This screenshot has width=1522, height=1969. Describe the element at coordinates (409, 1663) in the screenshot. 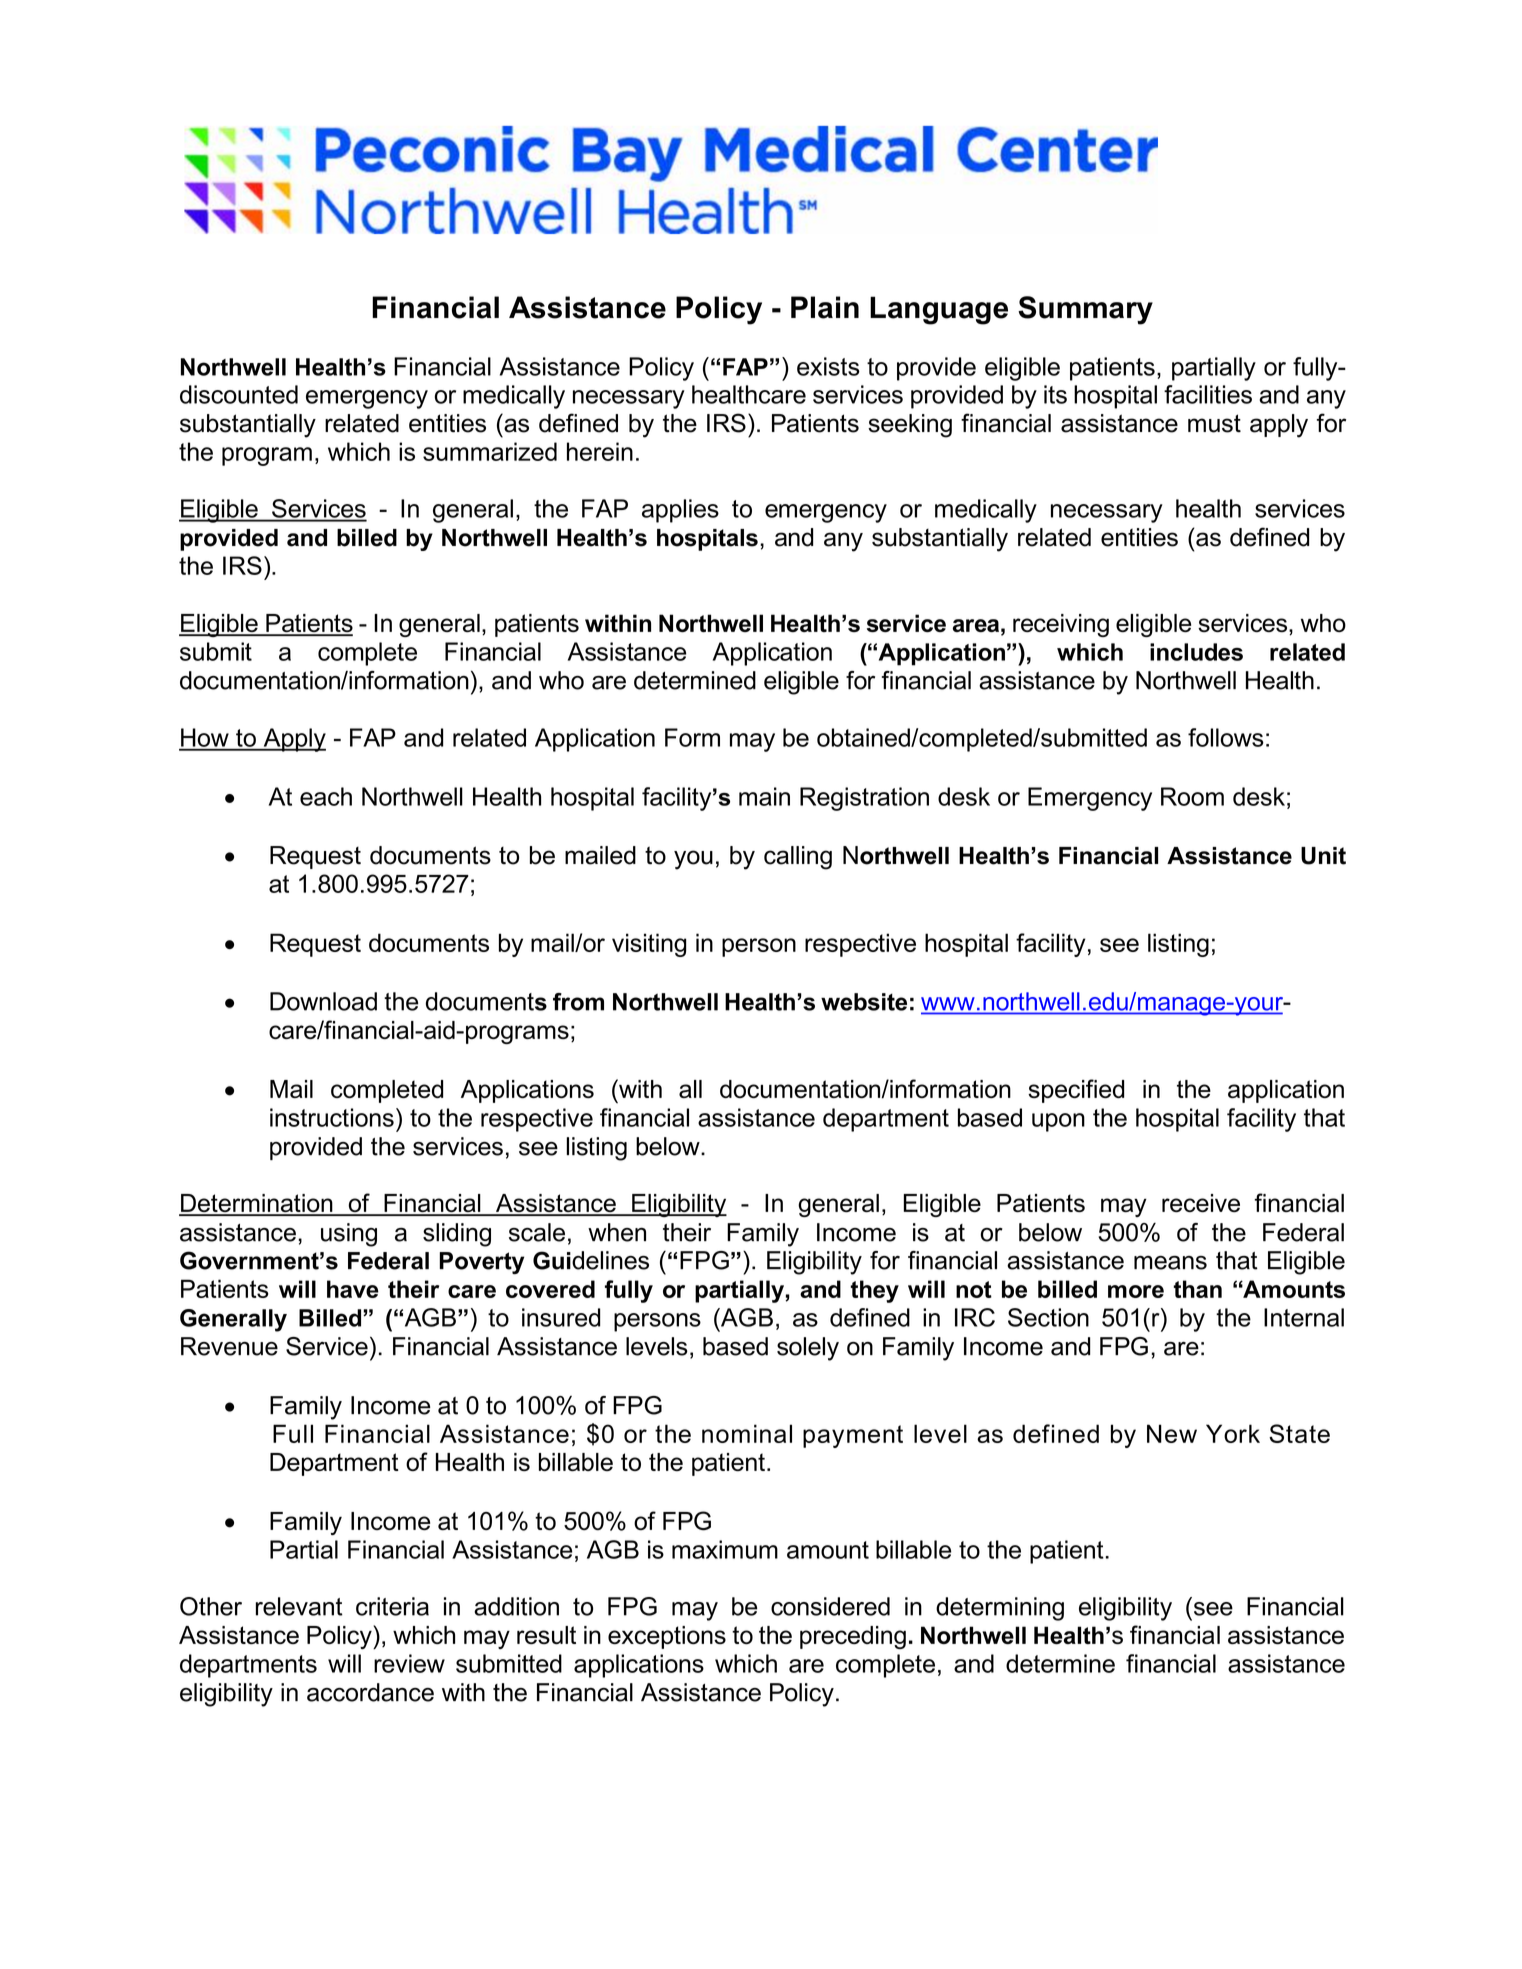

I see `review` at that location.
